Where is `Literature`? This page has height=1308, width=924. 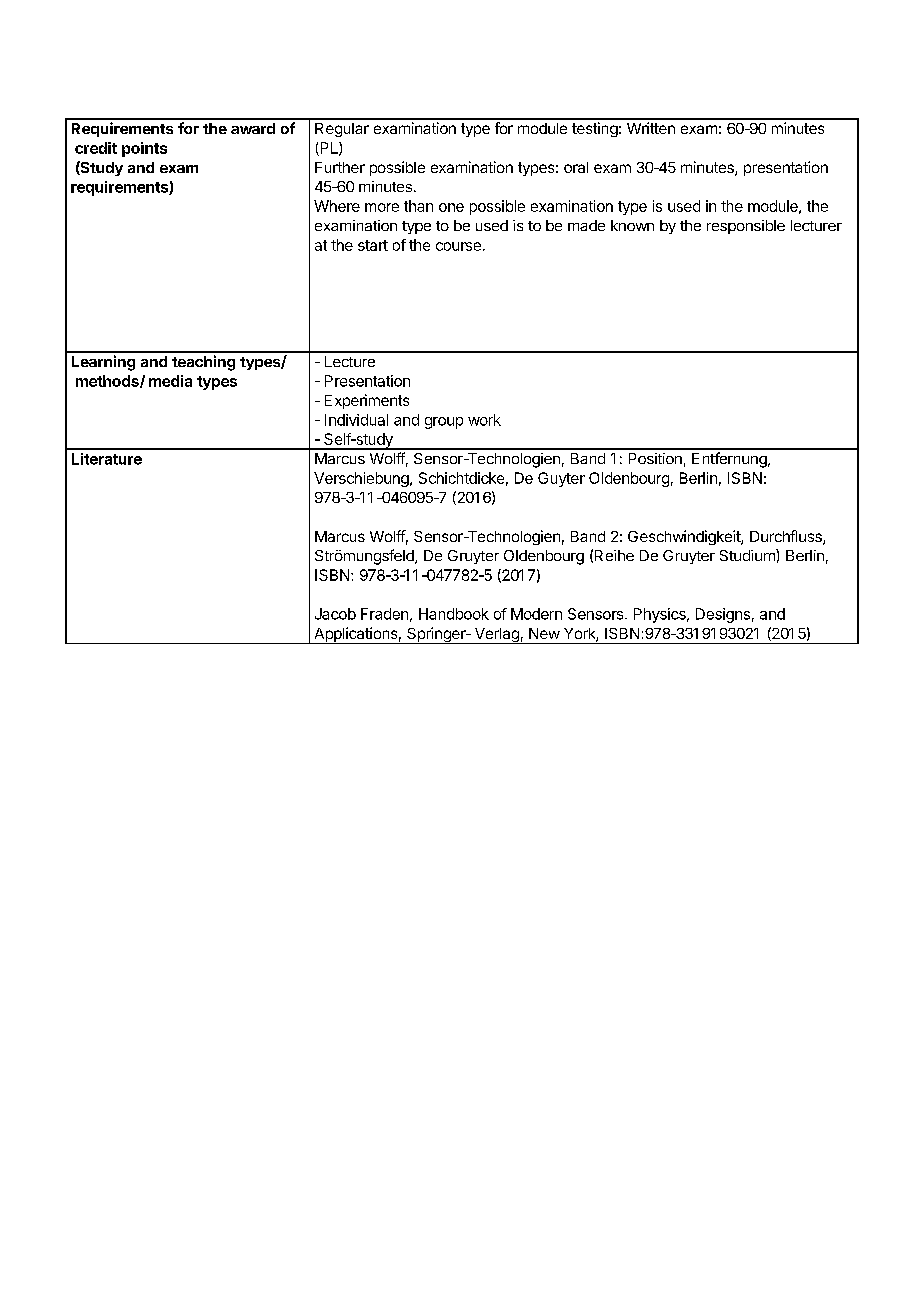 Literature is located at coordinates (107, 459).
